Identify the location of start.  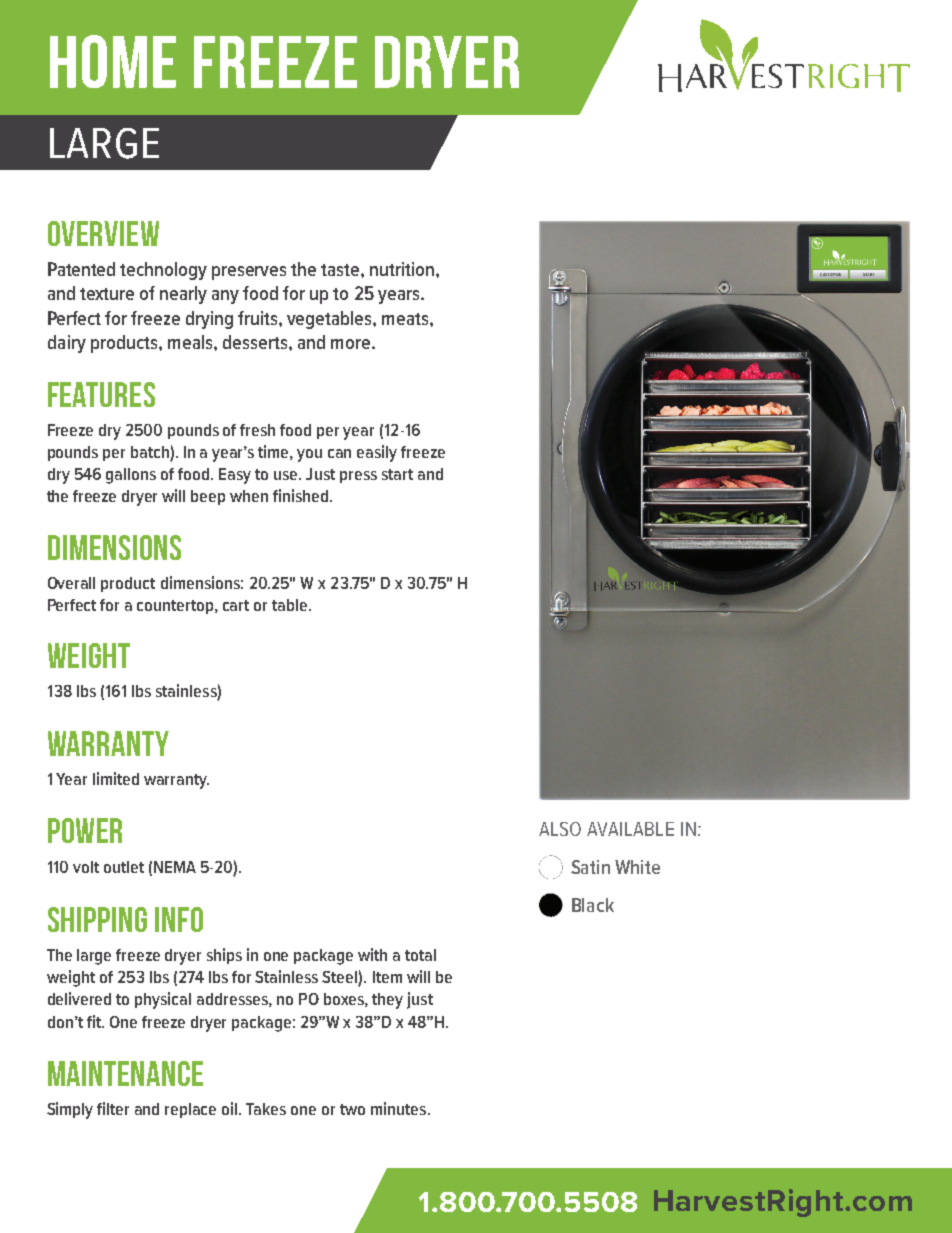
(397, 474).
